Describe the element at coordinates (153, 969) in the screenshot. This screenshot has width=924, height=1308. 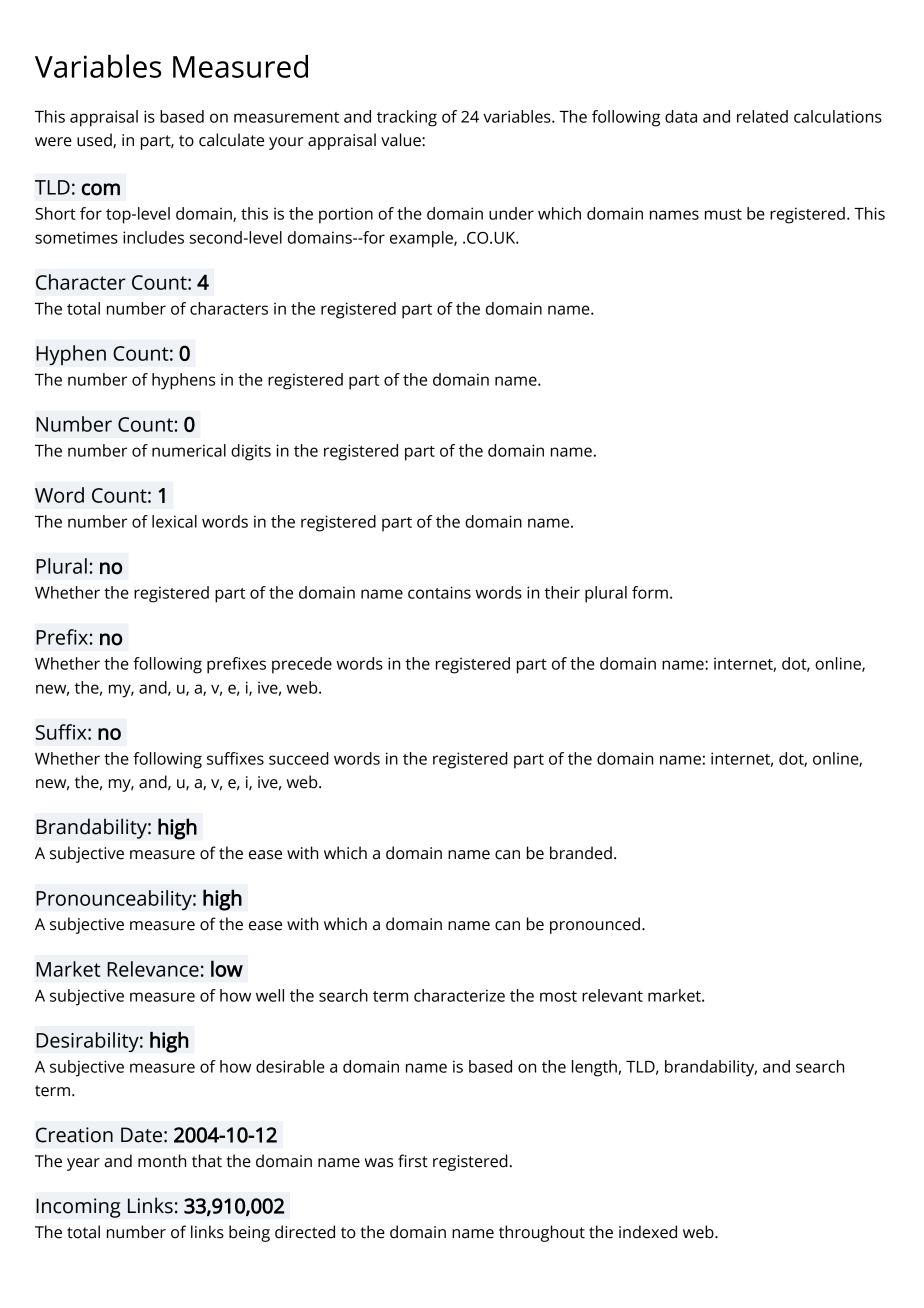
I see `Relevance` at that location.
